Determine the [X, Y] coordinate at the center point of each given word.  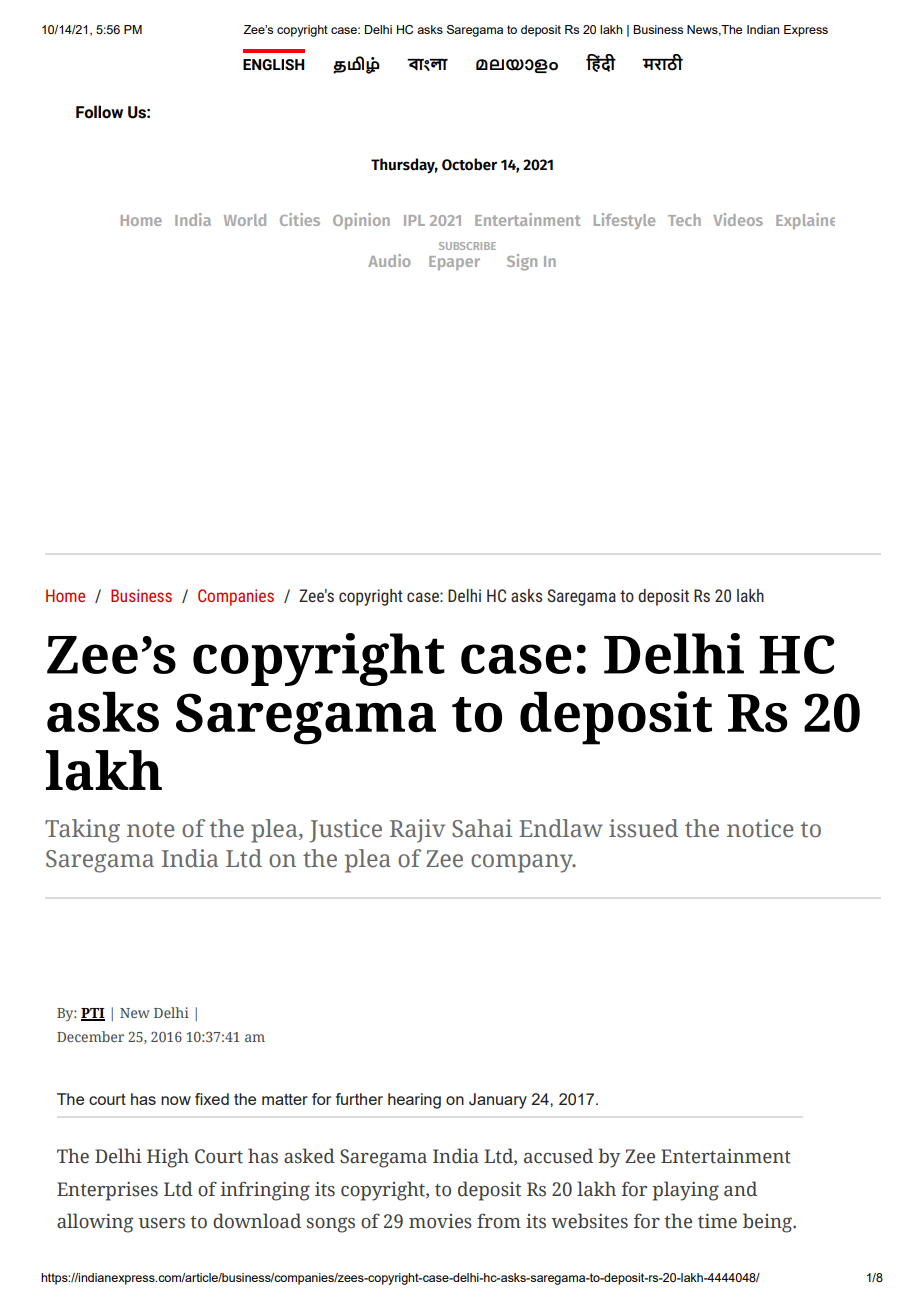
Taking [82, 831]
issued [643, 828]
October [469, 164]
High [168, 1158]
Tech [684, 220]
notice [760, 828]
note [151, 830]
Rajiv [417, 831]
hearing [414, 1101]
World [245, 220]
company [523, 863]
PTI [93, 1014]
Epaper [454, 263]
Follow [99, 112]
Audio [389, 260]
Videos [738, 219]
